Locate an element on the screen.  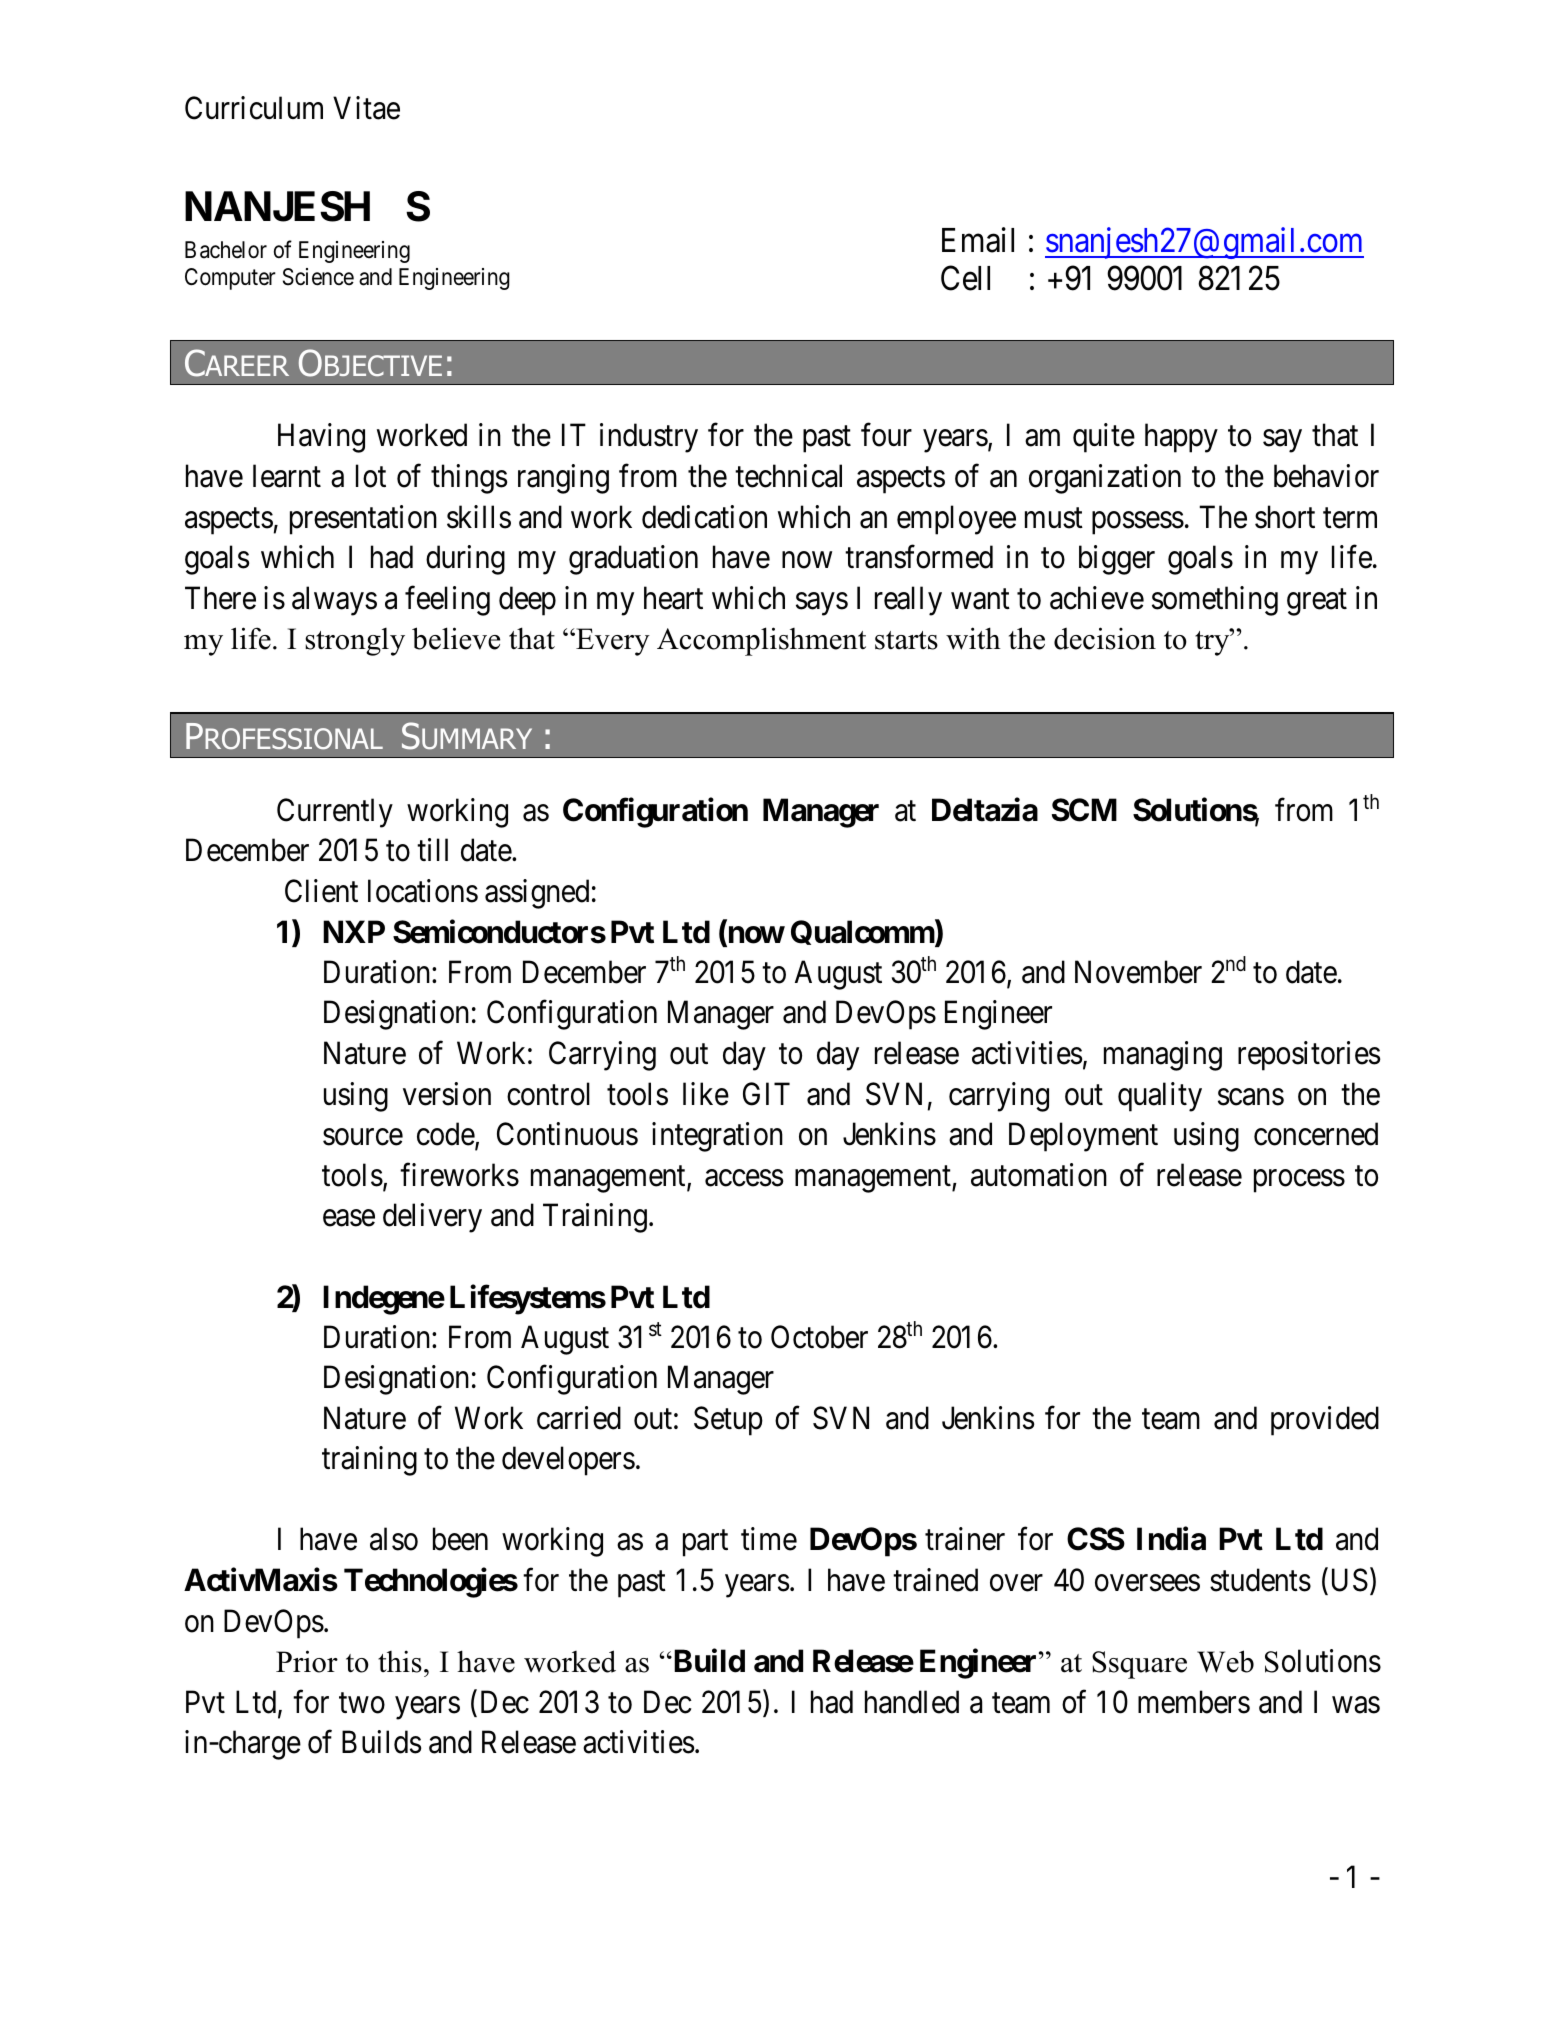
Vitae is located at coordinates (366, 108).
